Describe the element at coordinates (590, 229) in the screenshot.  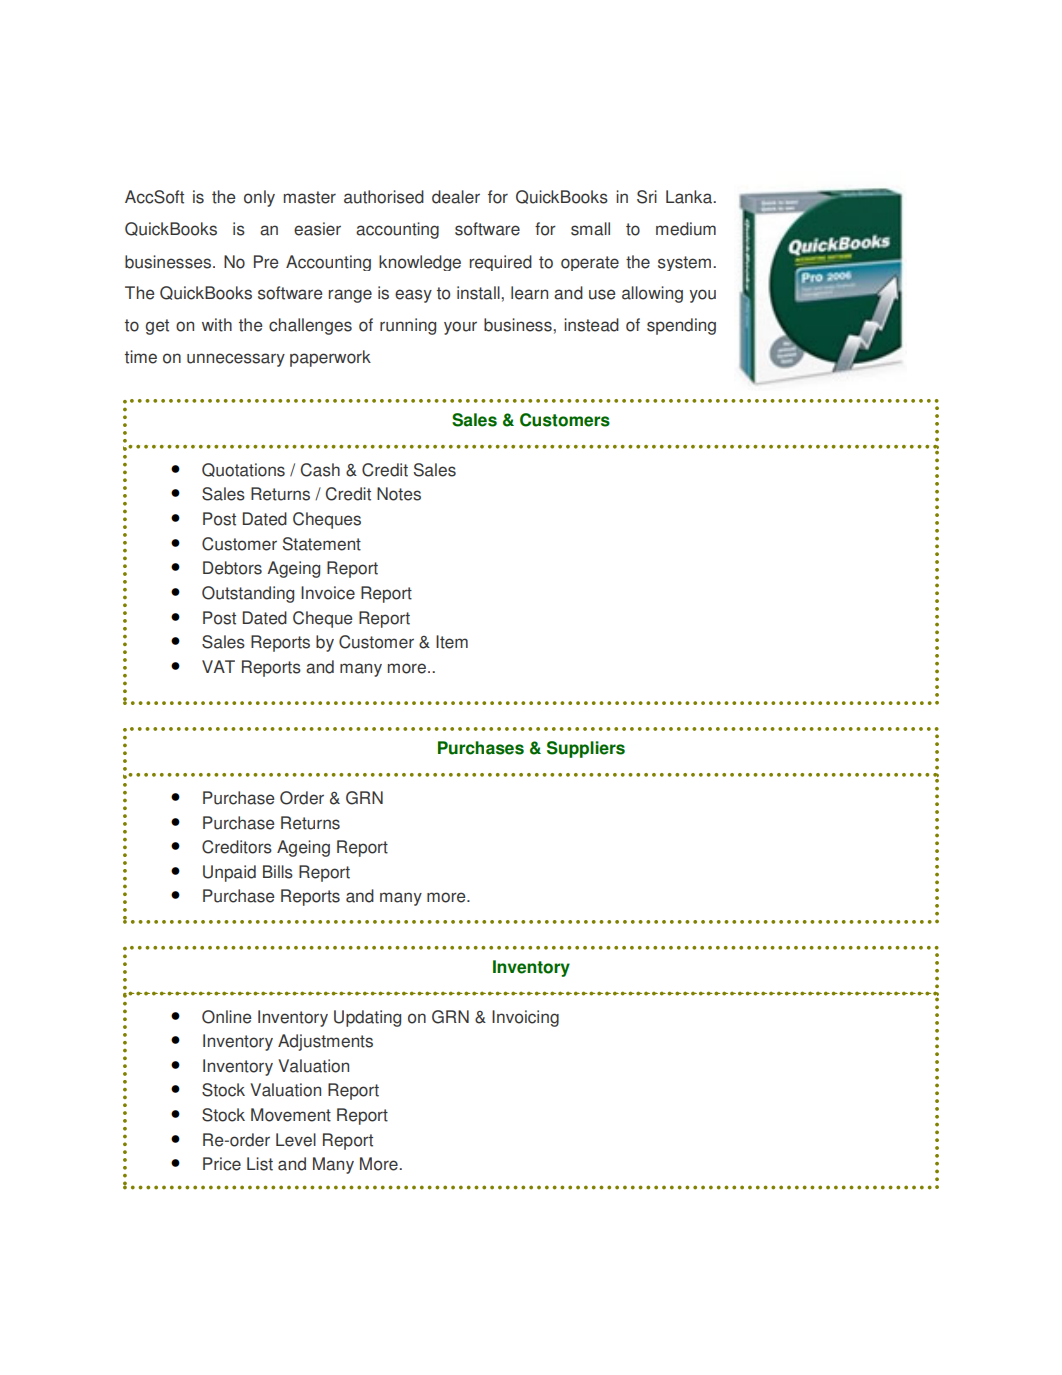
I see `small` at that location.
